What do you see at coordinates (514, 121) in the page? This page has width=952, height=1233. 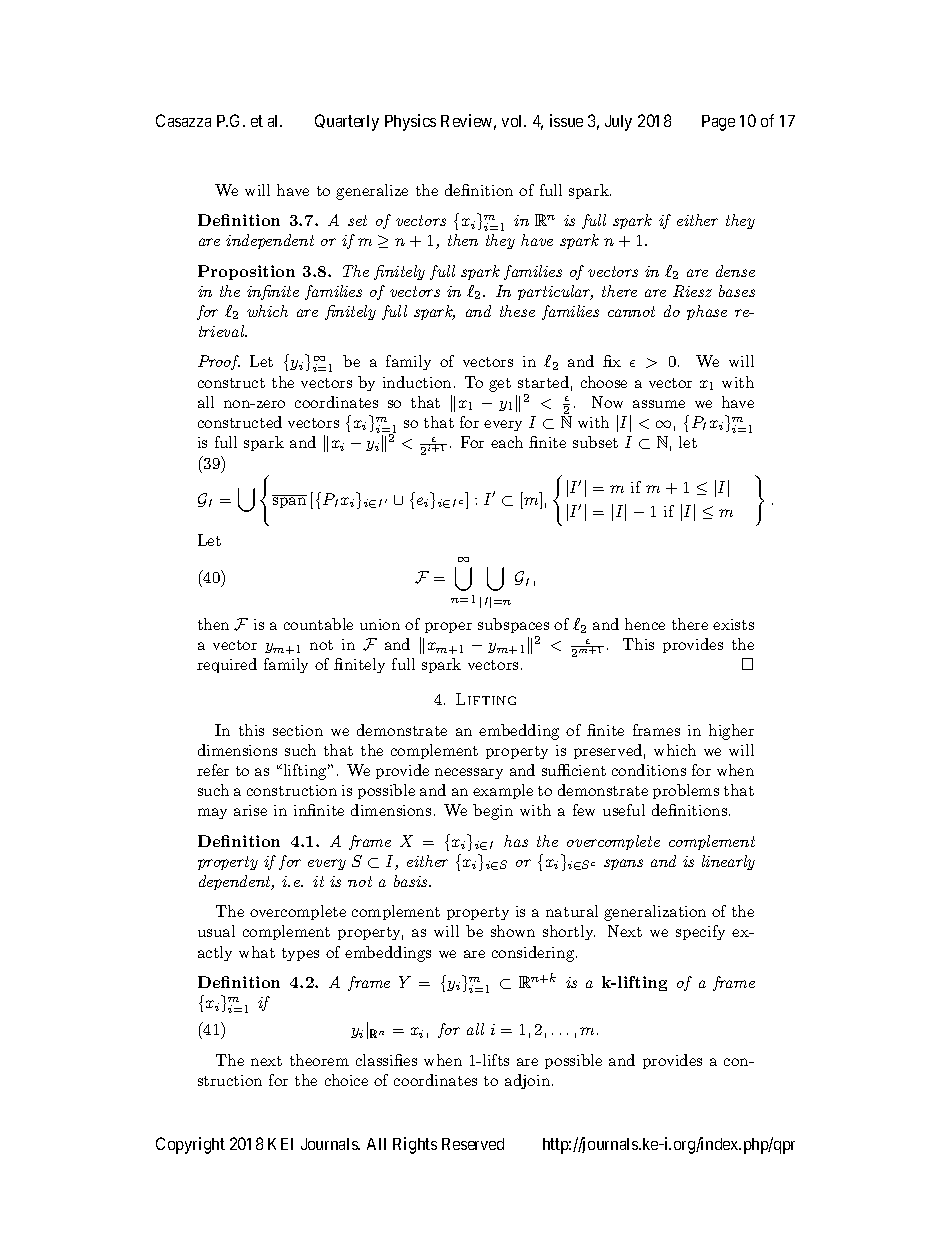 I see `vol` at bounding box center [514, 121].
